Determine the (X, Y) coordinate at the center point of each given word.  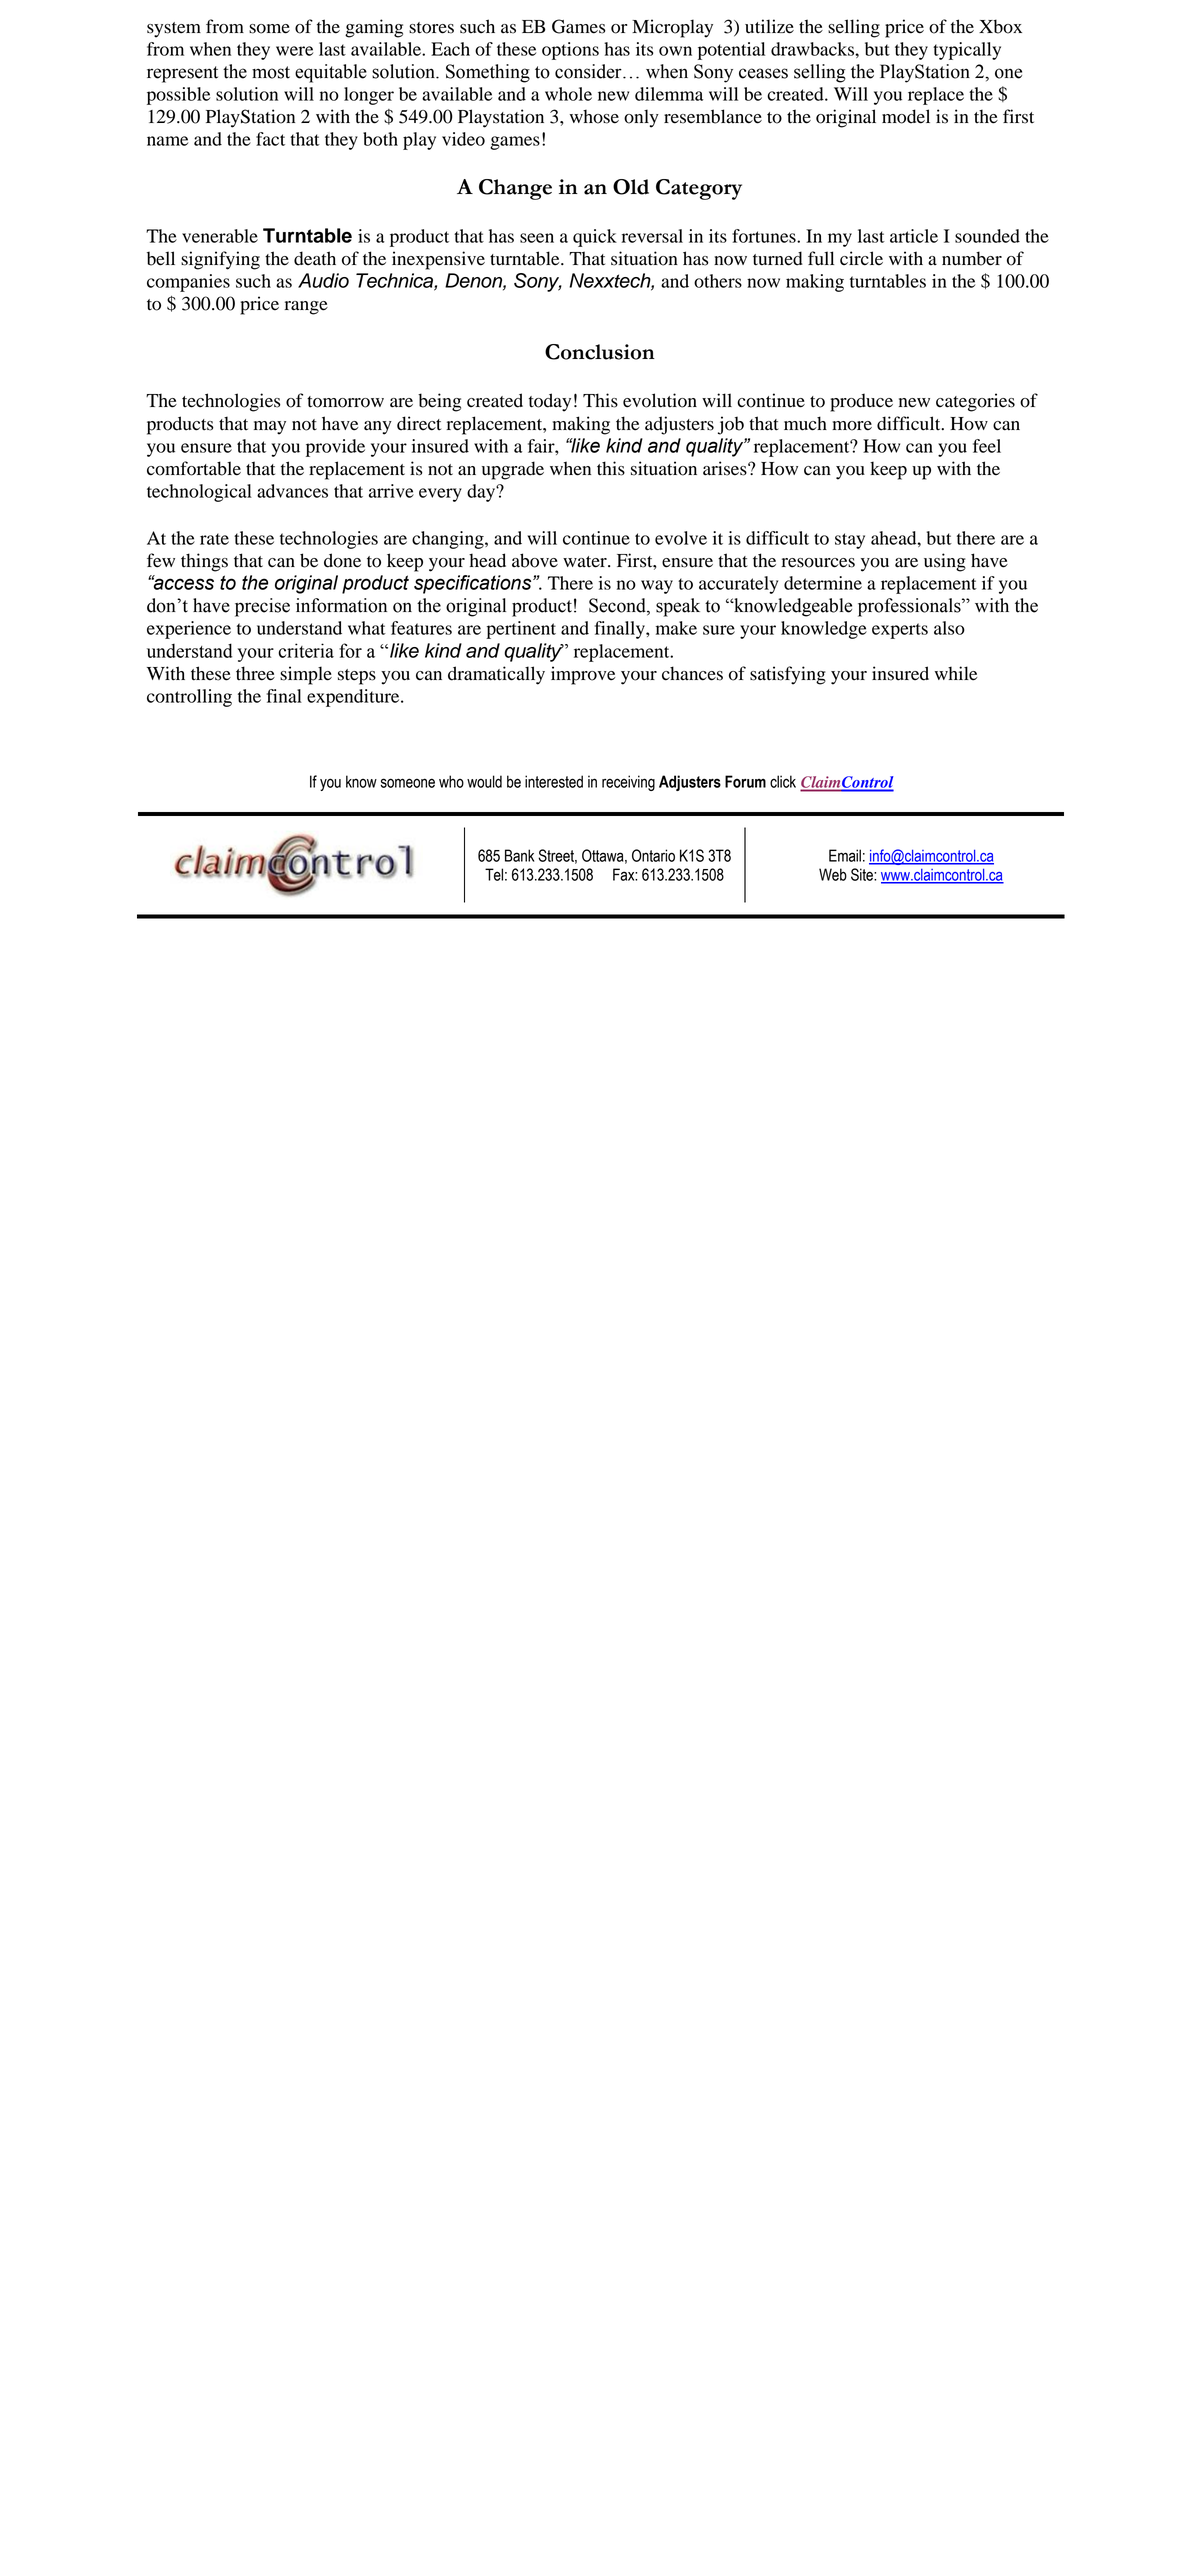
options (570, 51)
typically (967, 51)
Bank (519, 855)
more (852, 426)
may (270, 428)
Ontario (653, 855)
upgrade (513, 470)
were (294, 51)
